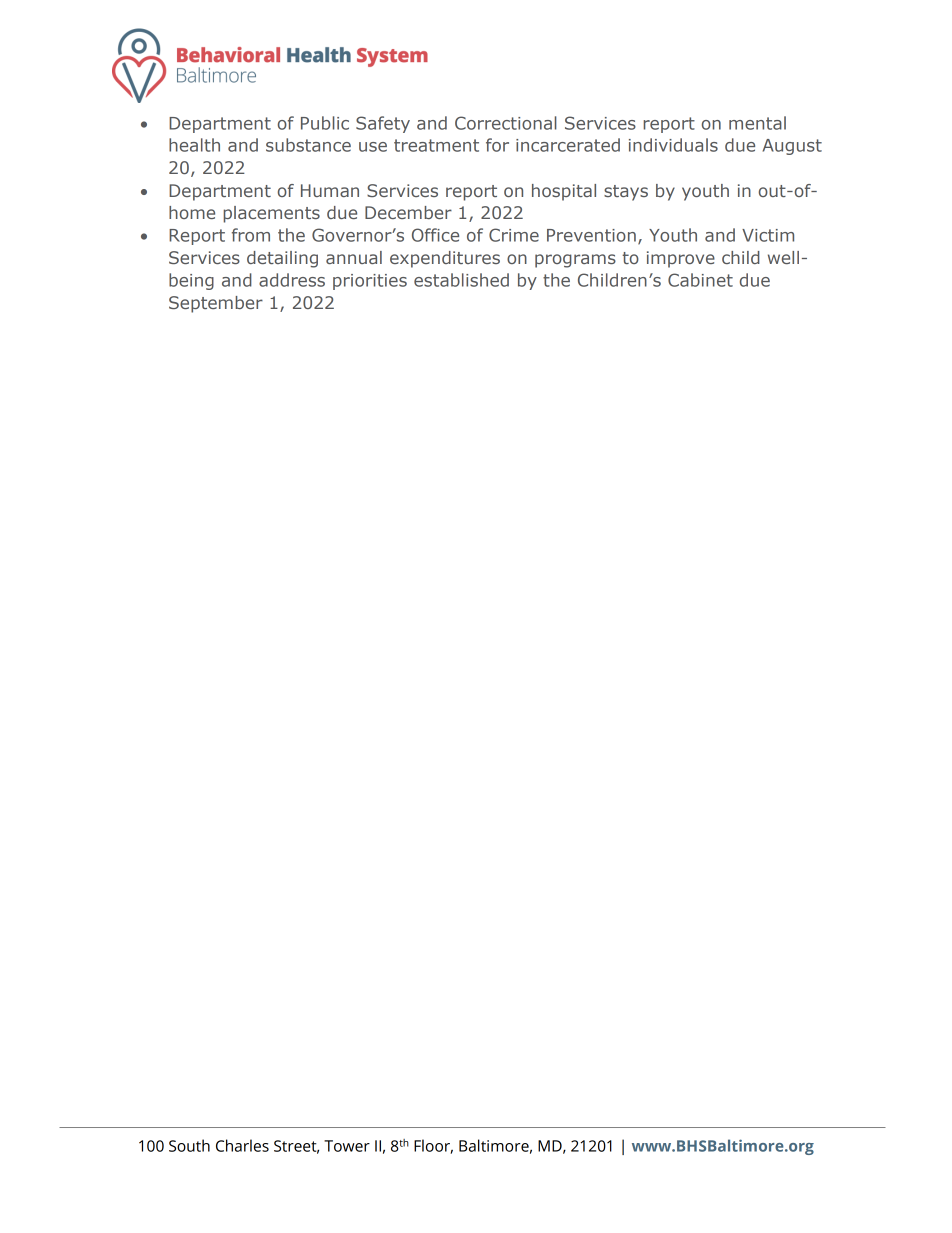 This image has width=952, height=1233. Describe the element at coordinates (461, 280) in the image. I see `established` at that location.
